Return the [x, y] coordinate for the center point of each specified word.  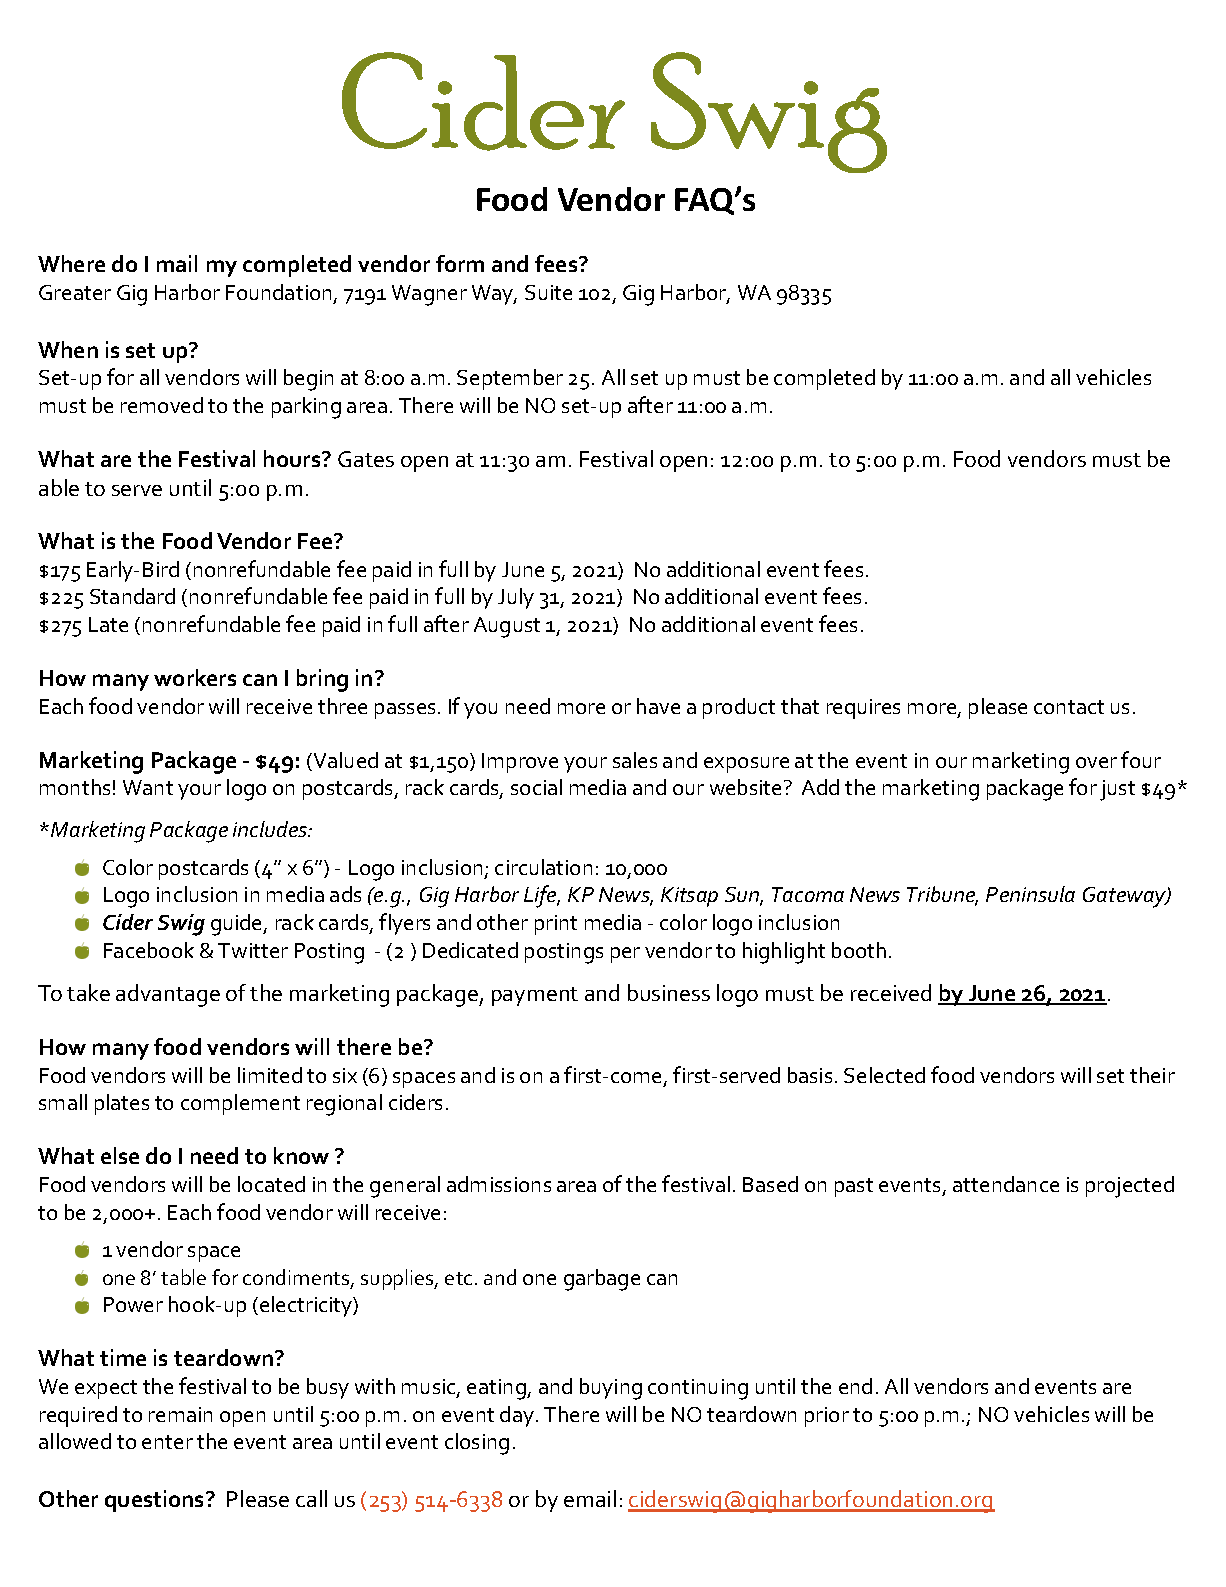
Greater [75, 292]
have [658, 706]
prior [827, 1417]
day [518, 1416]
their [1152, 1075]
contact [1069, 707]
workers [195, 677]
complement [240, 1104]
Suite [548, 292]
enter [167, 1442]
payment [535, 996]
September [510, 379]
